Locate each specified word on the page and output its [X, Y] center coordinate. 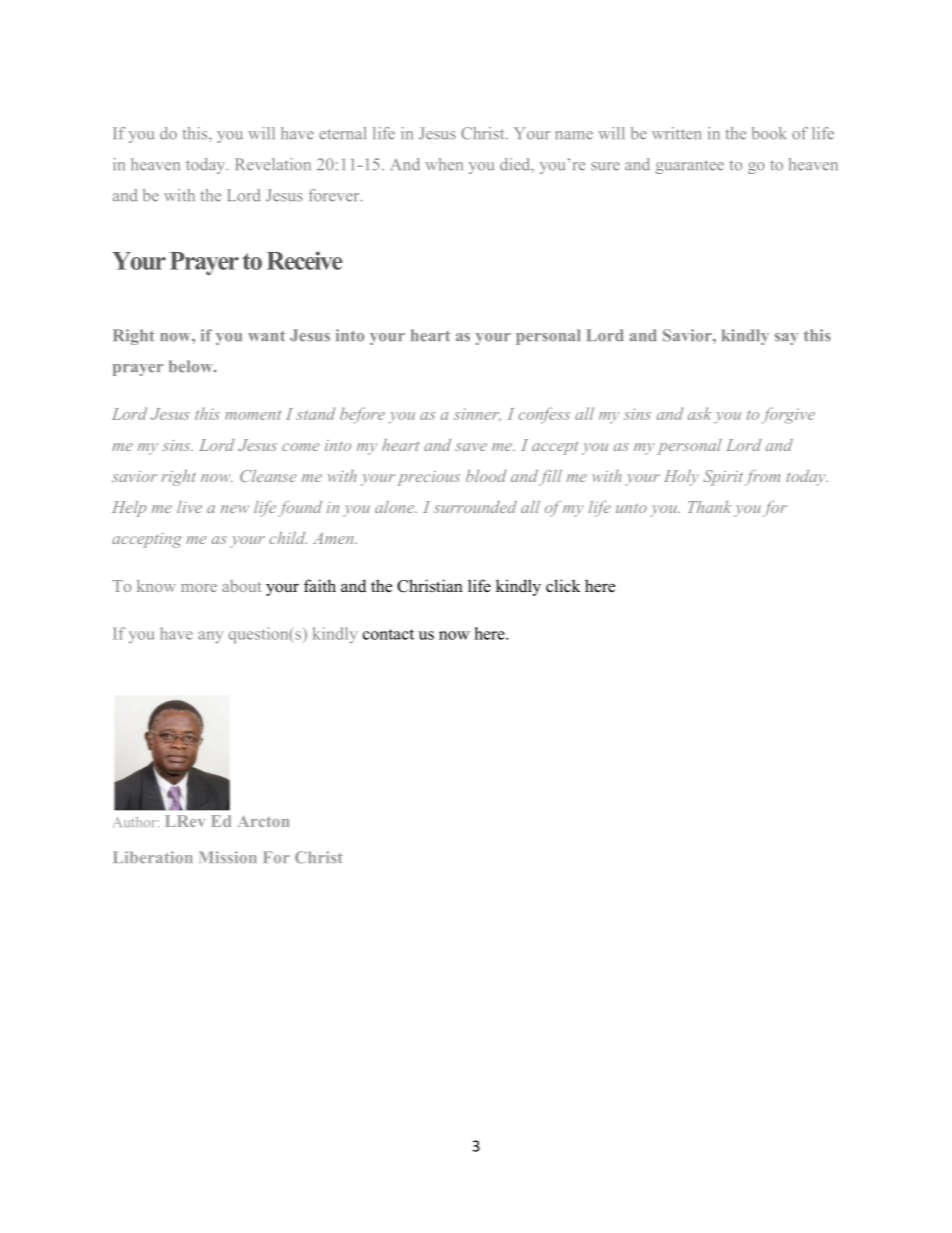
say [786, 339]
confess [544, 415]
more [199, 588]
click [563, 586]
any [210, 637]
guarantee [689, 167]
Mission [228, 857]
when [444, 164]
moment [253, 415]
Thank [710, 507]
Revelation [273, 164]
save [471, 447]
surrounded [475, 507]
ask [700, 413]
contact [388, 634]
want [266, 336]
